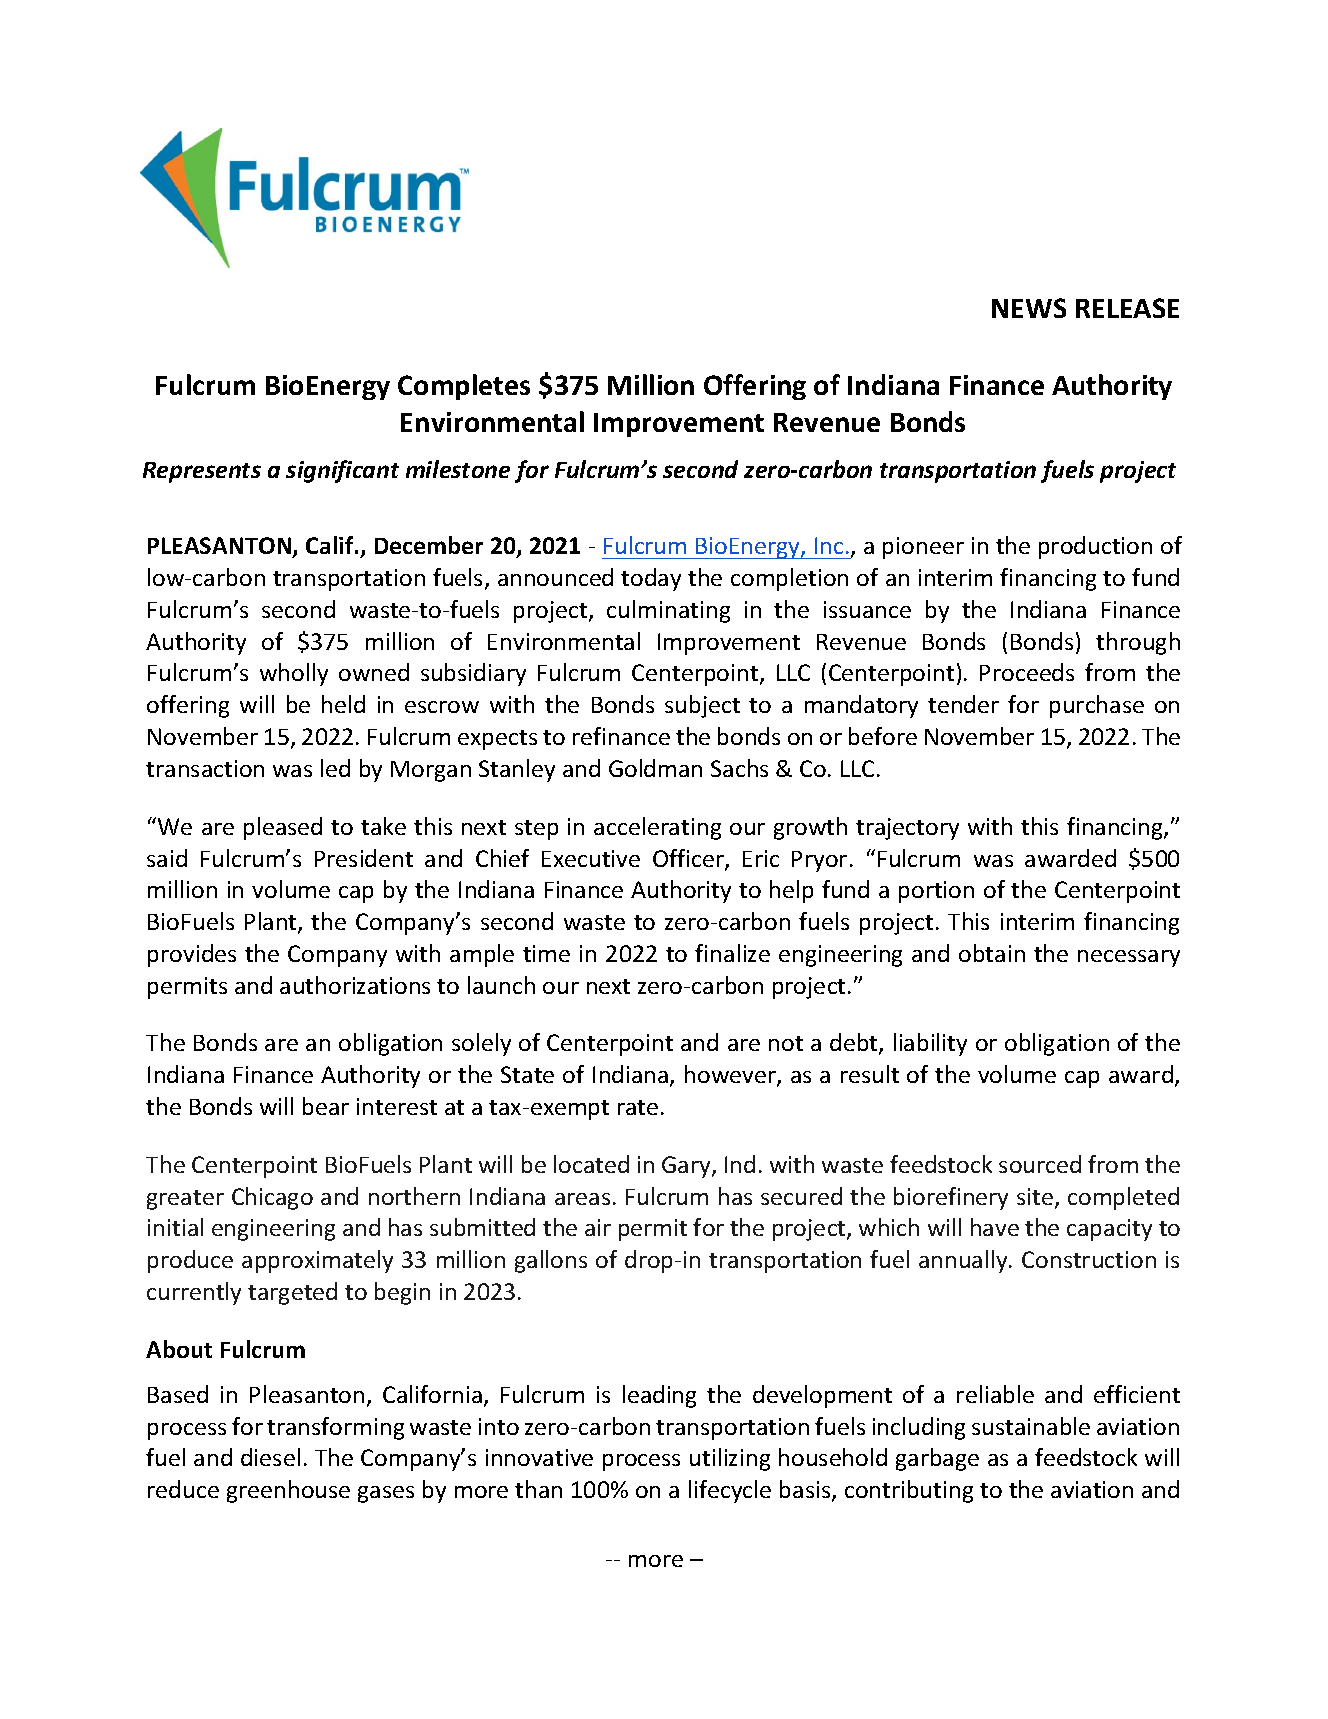  What do you see at coordinates (364, 858) in the image?
I see `President` at bounding box center [364, 858].
